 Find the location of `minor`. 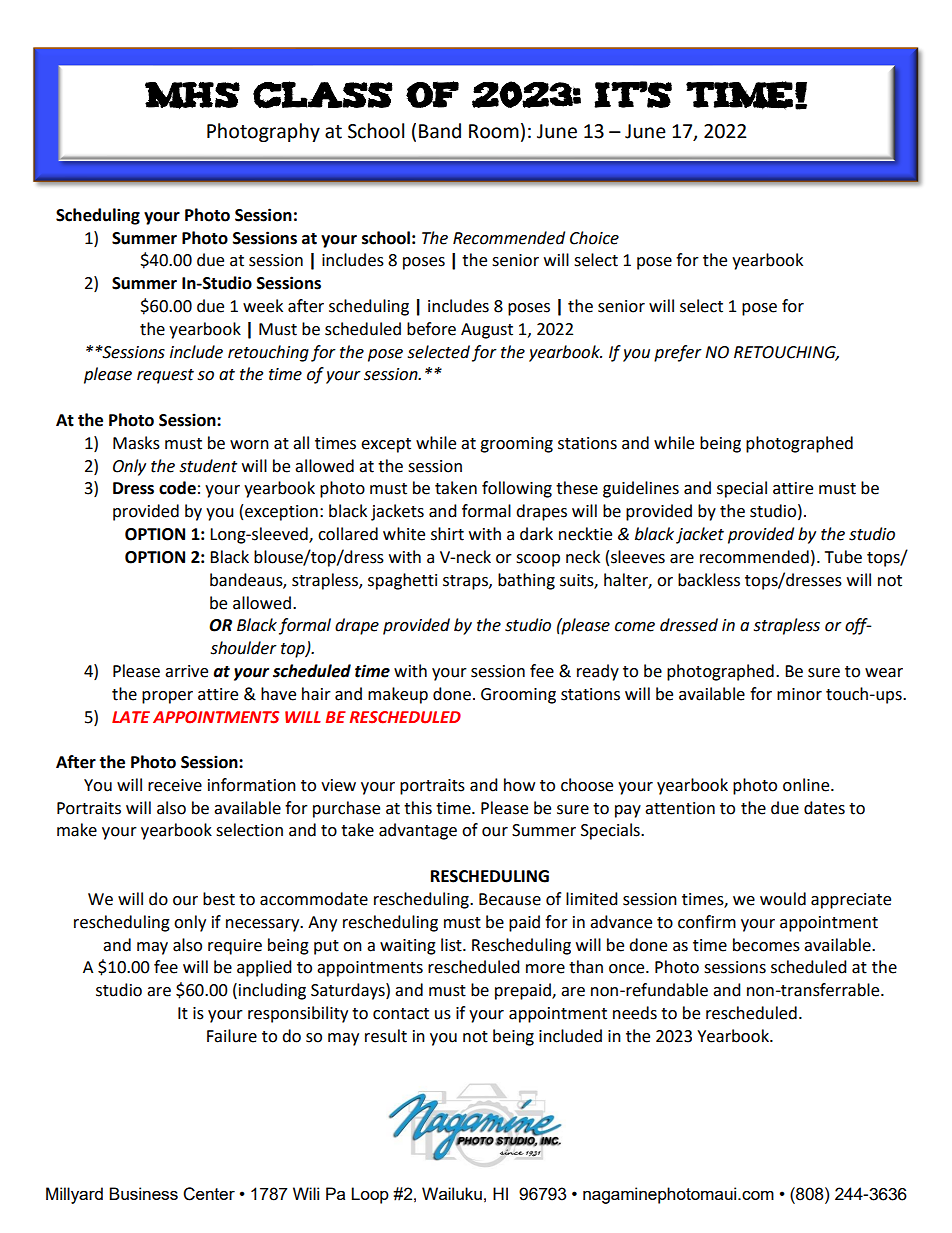

minor is located at coordinates (799, 694).
